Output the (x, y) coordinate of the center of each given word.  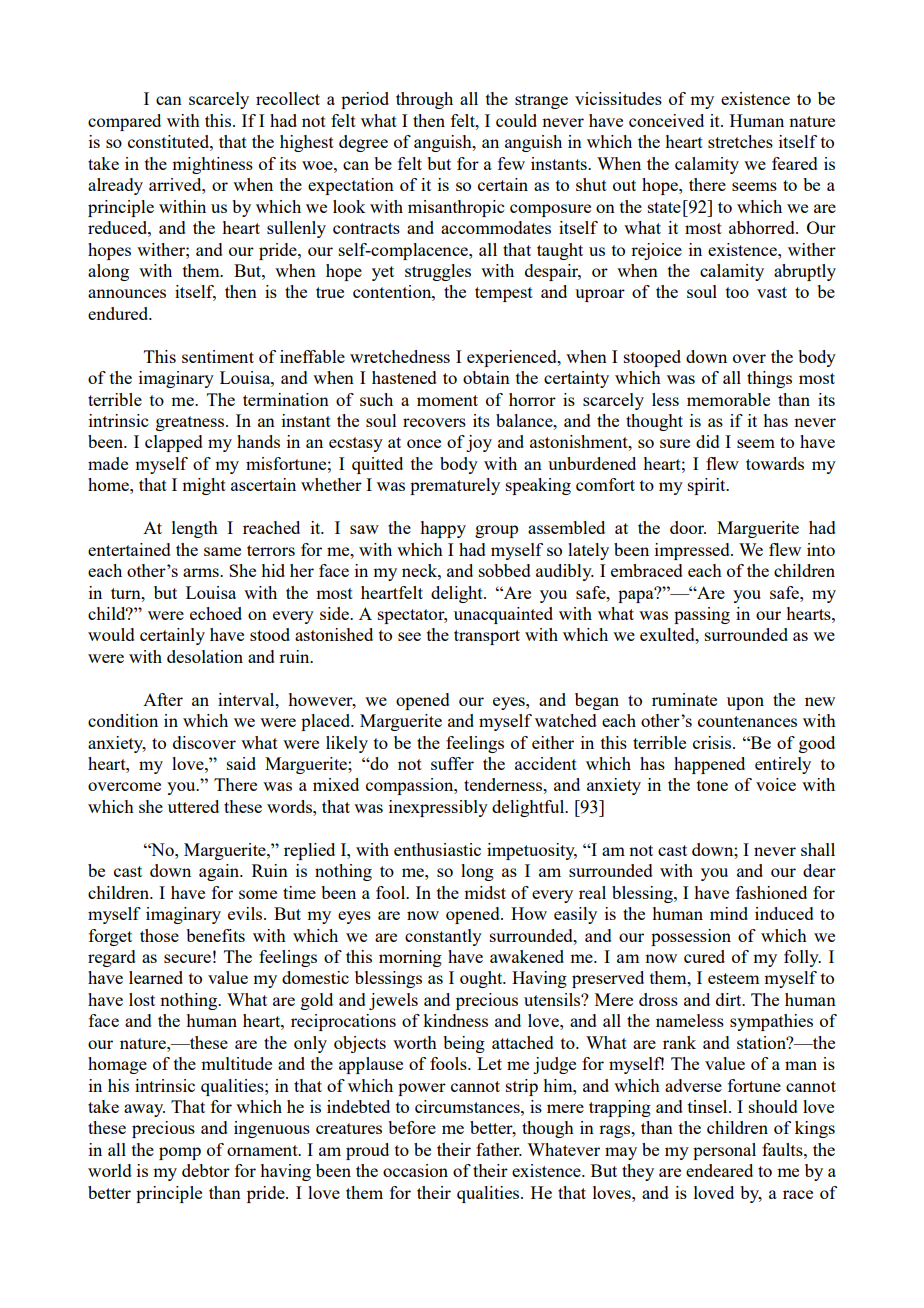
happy (443, 529)
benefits (215, 935)
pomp (180, 1153)
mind (729, 913)
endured (119, 313)
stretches (740, 141)
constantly (443, 937)
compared (124, 122)
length (195, 529)
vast (772, 292)
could (516, 120)
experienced (513, 358)
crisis (713, 742)
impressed (693, 551)
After (163, 699)
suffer (452, 763)
